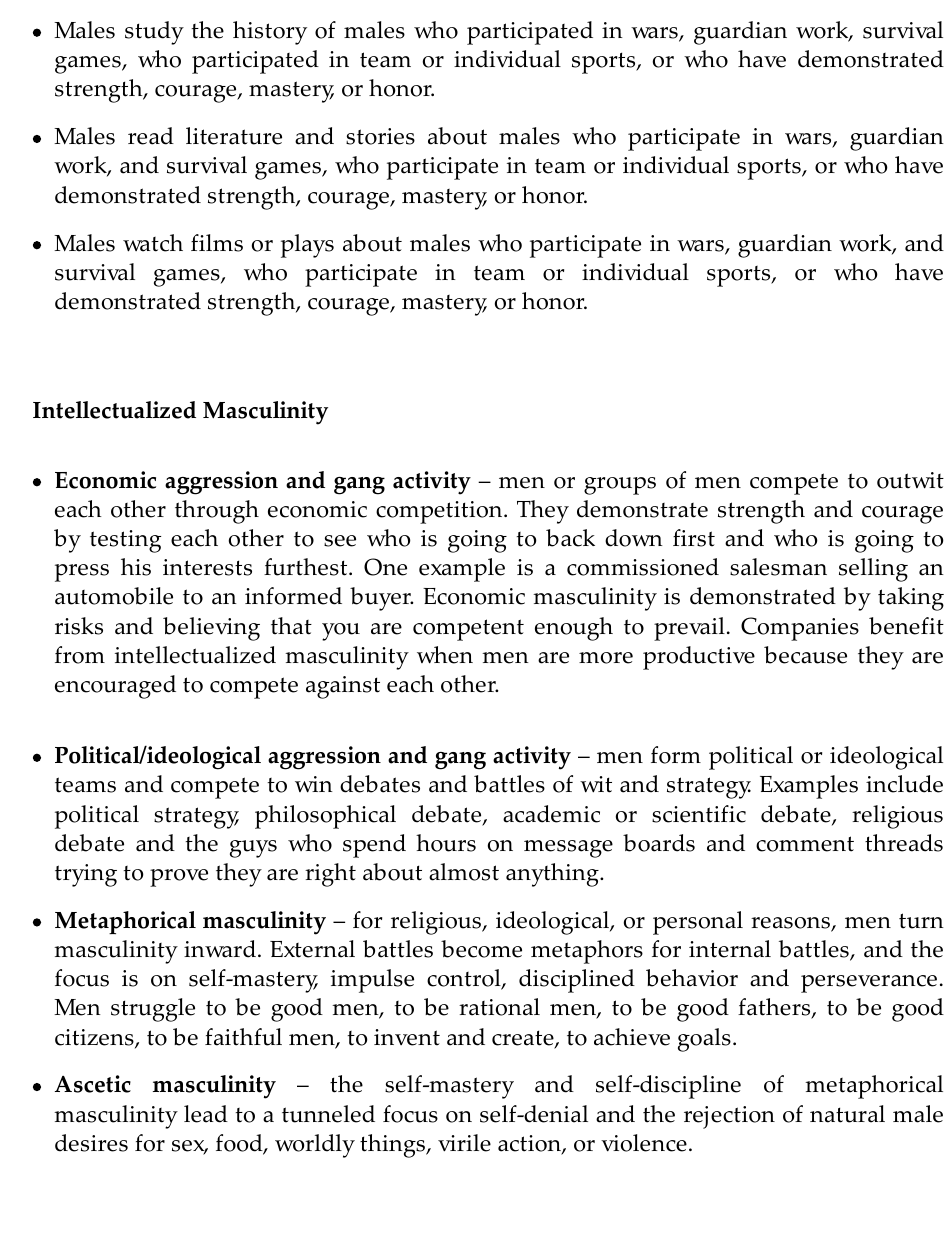  What do you see at coordinates (270, 33) in the screenshot?
I see `history` at bounding box center [270, 33].
